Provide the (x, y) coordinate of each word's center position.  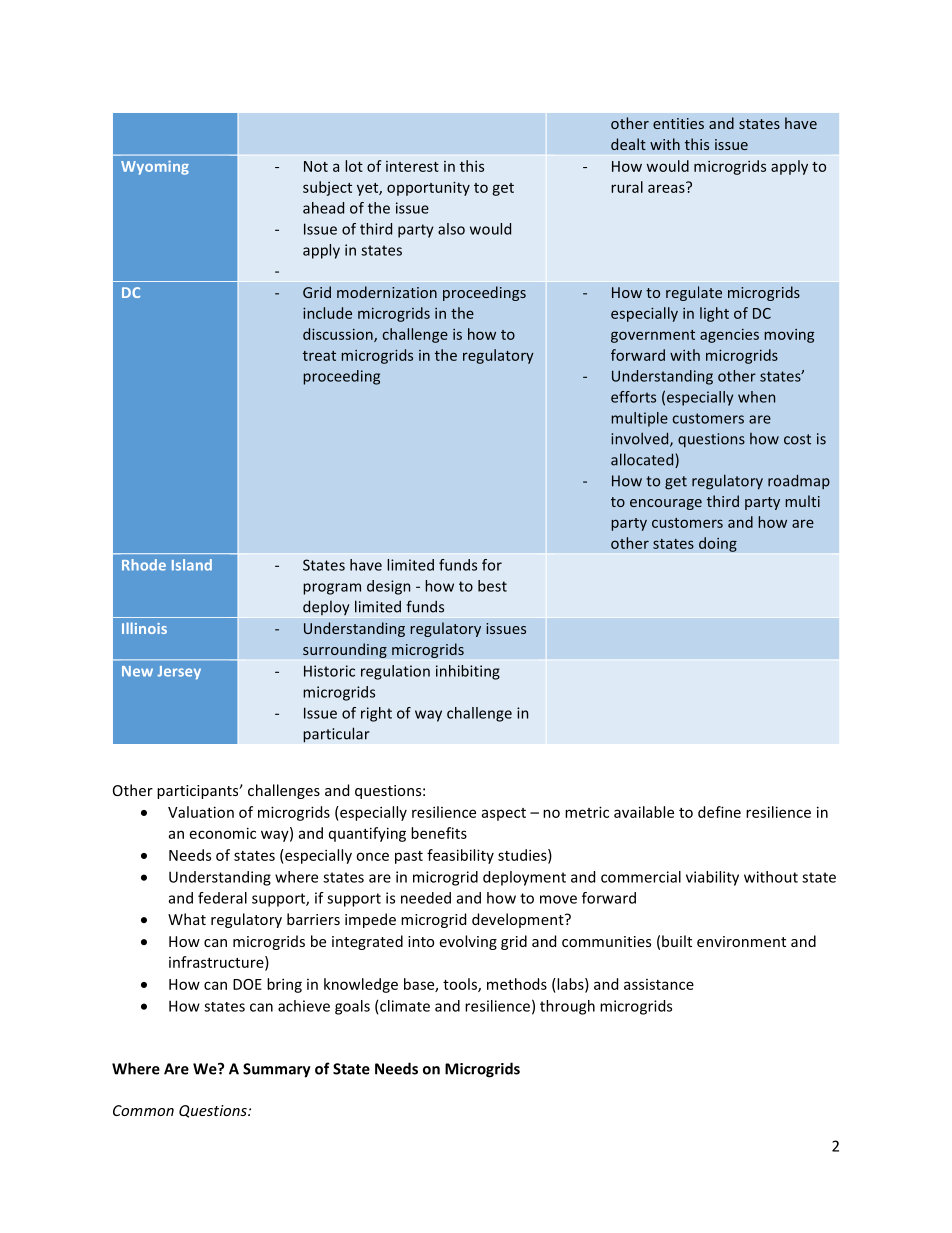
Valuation (201, 812)
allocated (643, 460)
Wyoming (155, 167)
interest (412, 166)
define (719, 812)
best (492, 586)
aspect (504, 814)
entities (678, 123)
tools (461, 985)
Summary (277, 1070)
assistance (659, 984)
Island (192, 565)
